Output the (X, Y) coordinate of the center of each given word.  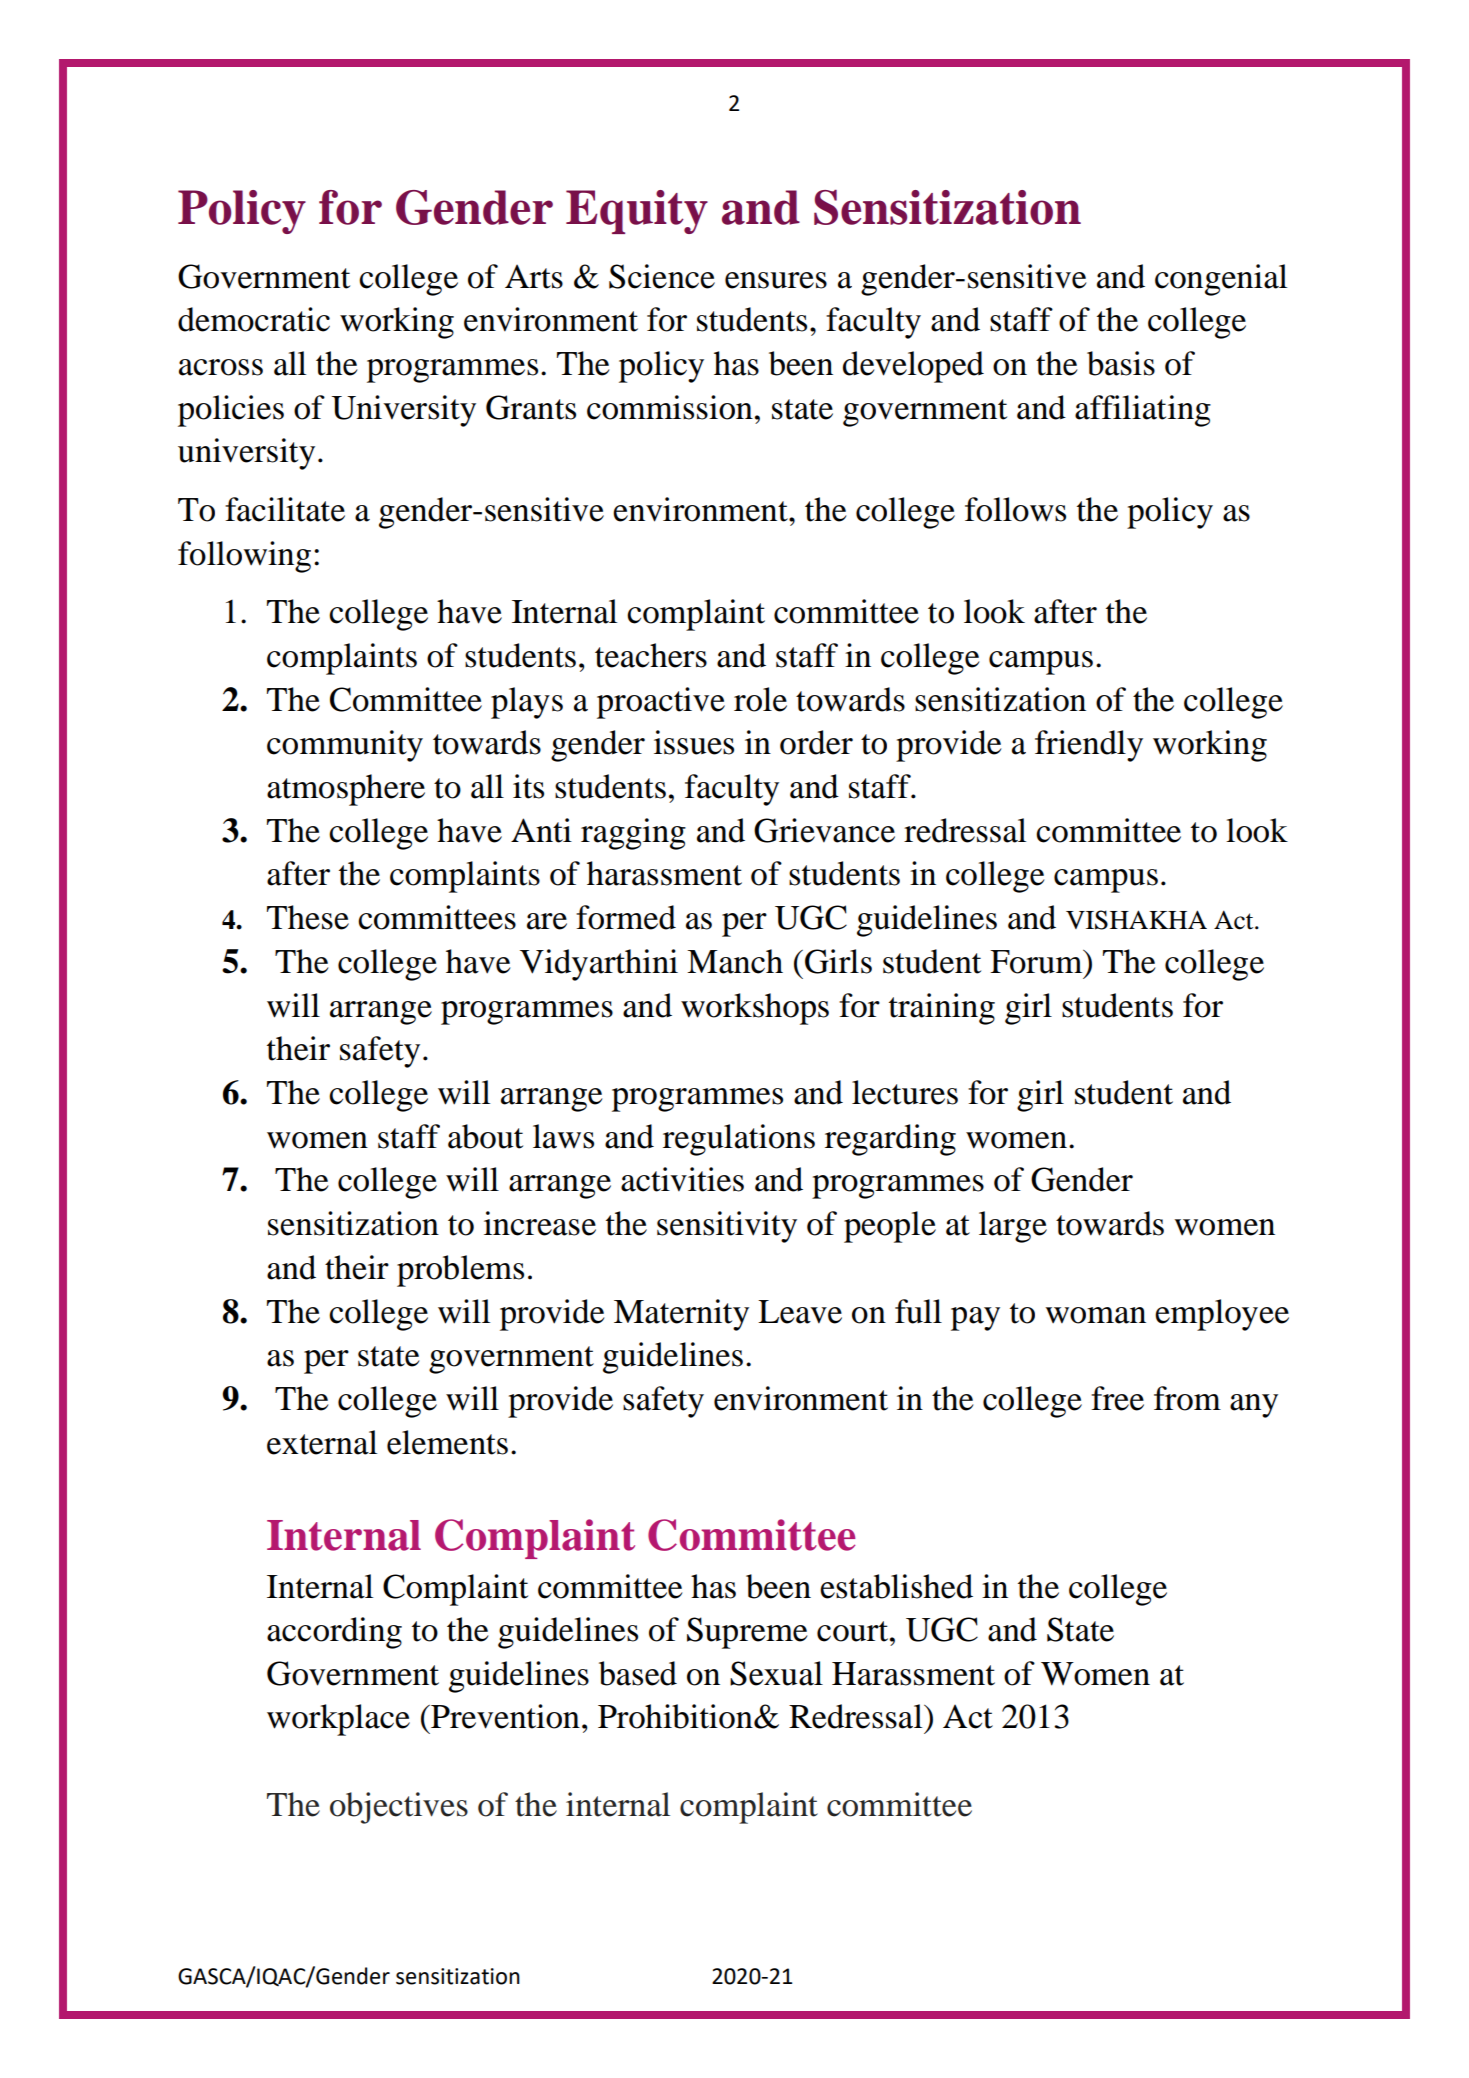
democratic (254, 319)
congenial (1221, 280)
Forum (1037, 962)
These (308, 917)
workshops (755, 1009)
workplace (338, 1720)
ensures (776, 280)
